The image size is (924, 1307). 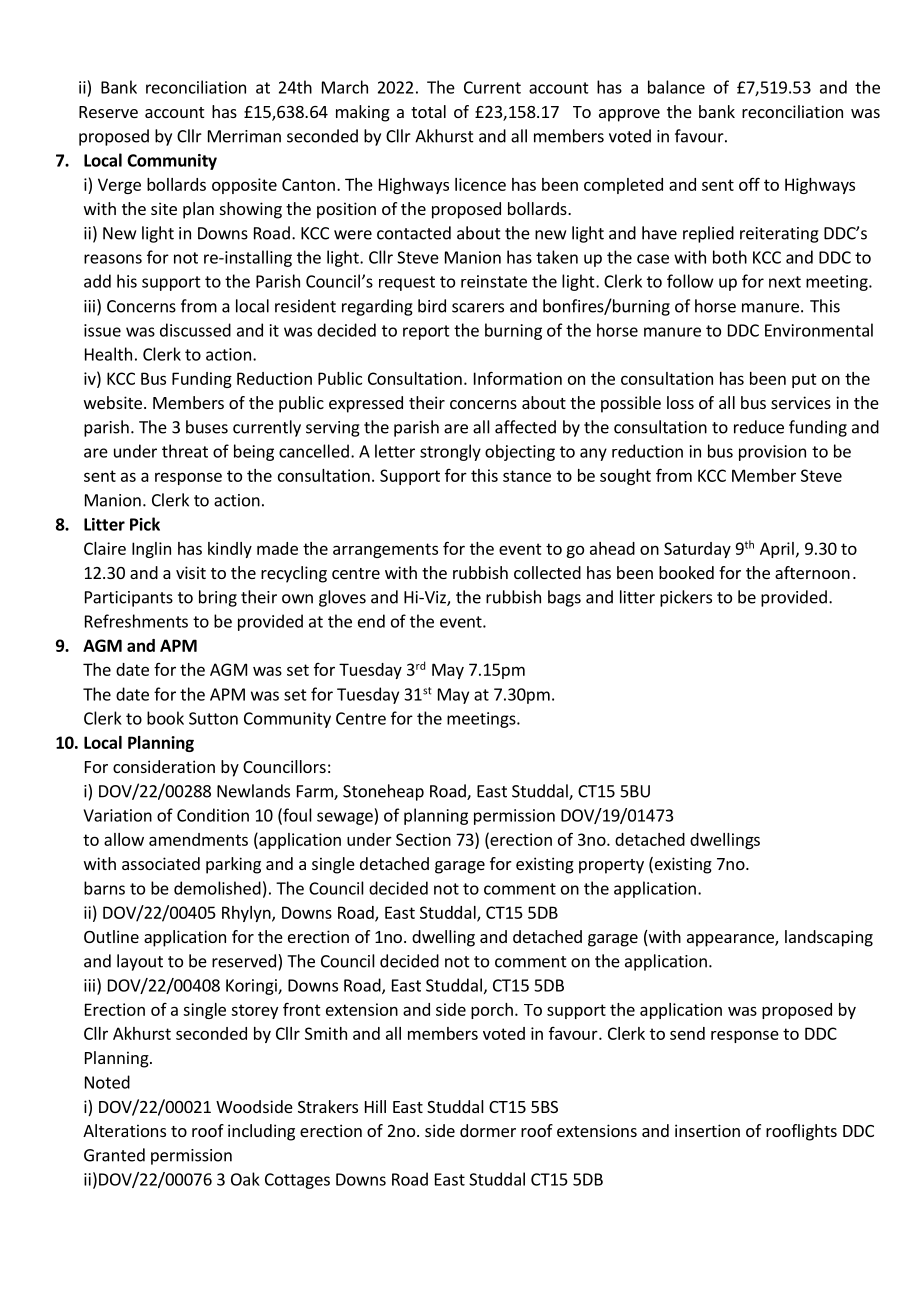 What do you see at coordinates (185, 451) in the image?
I see `threat` at bounding box center [185, 451].
